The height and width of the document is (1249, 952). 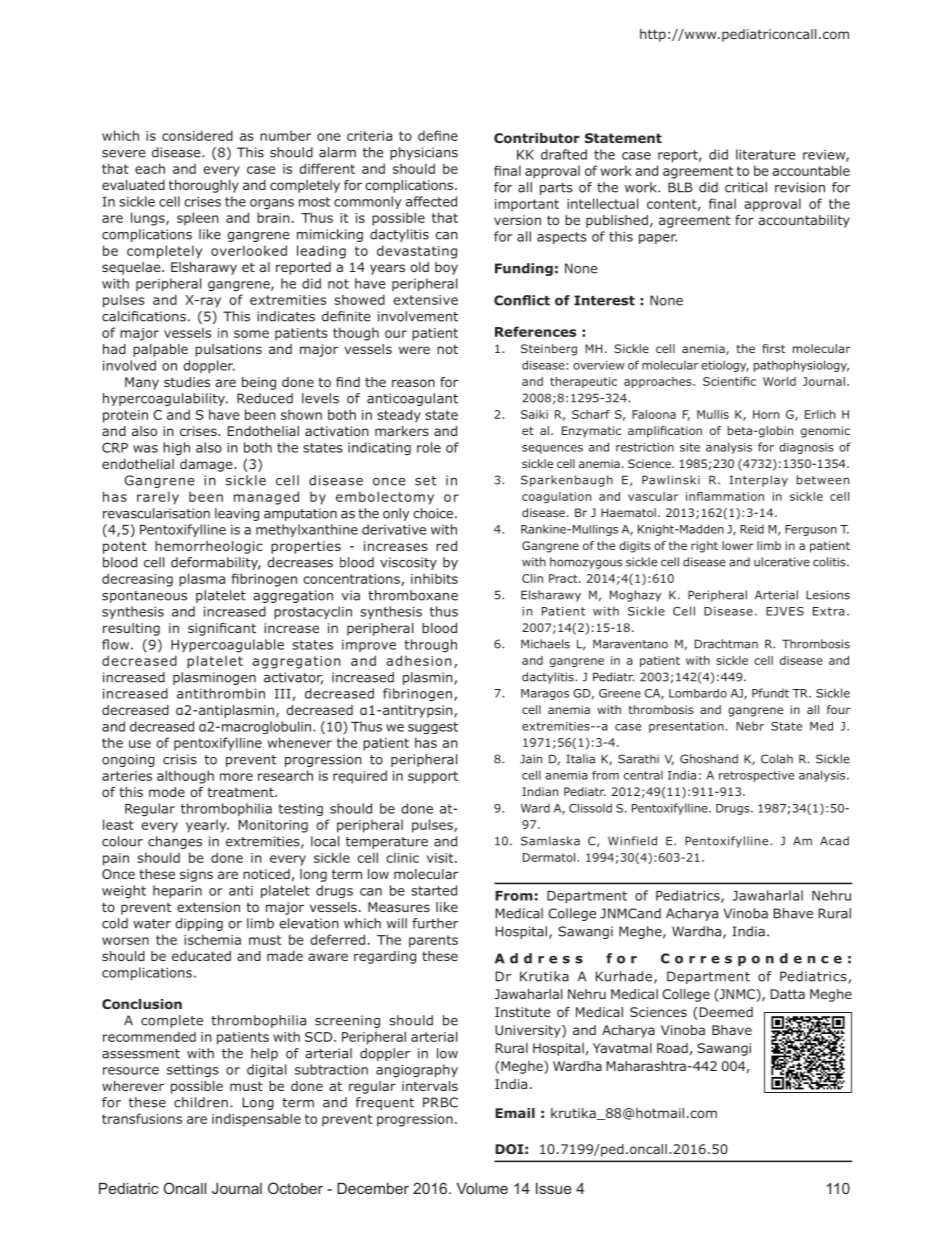 What do you see at coordinates (759, 481) in the document?
I see `Interplay` at bounding box center [759, 481].
